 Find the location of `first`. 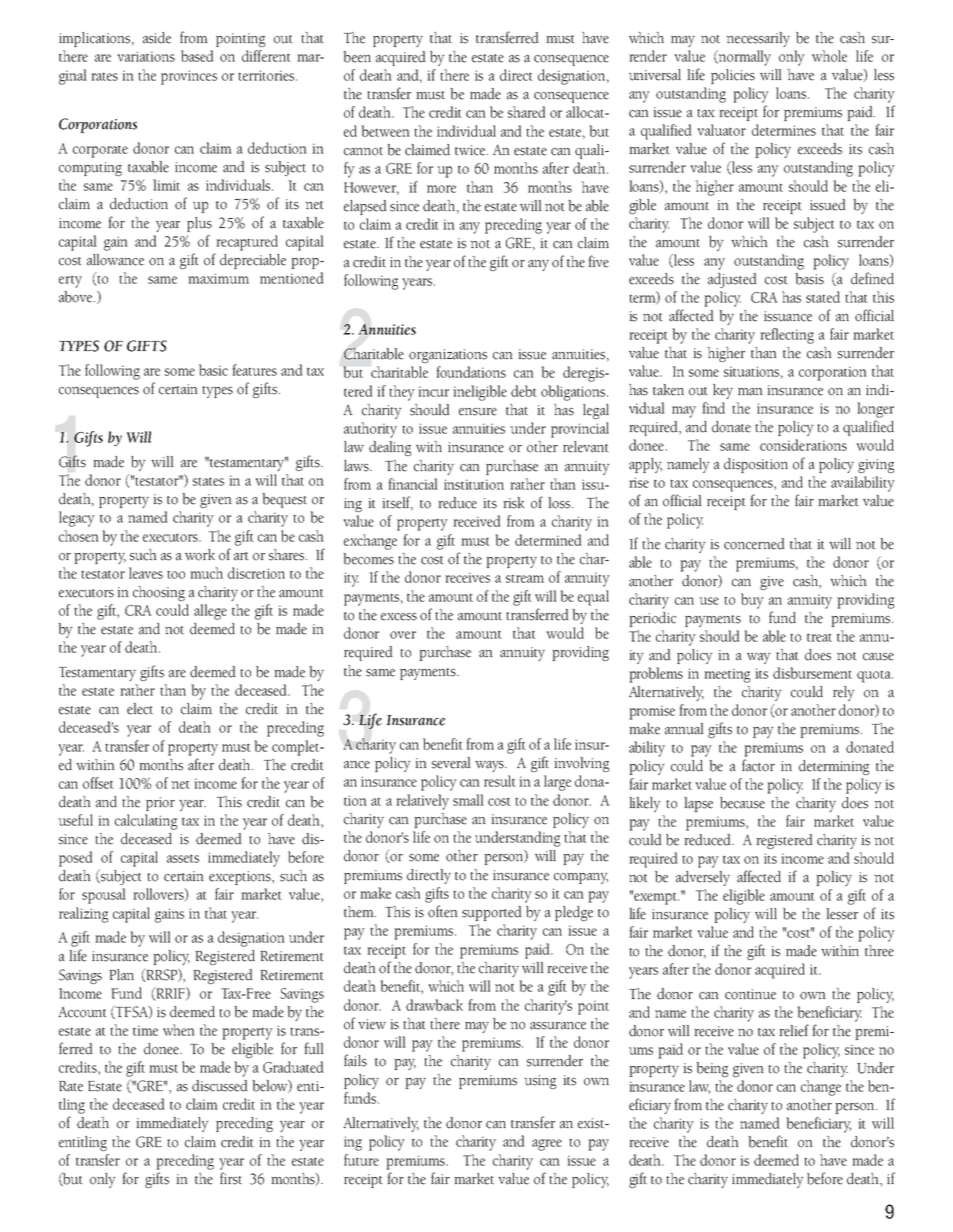

first is located at coordinates (231, 1178).
